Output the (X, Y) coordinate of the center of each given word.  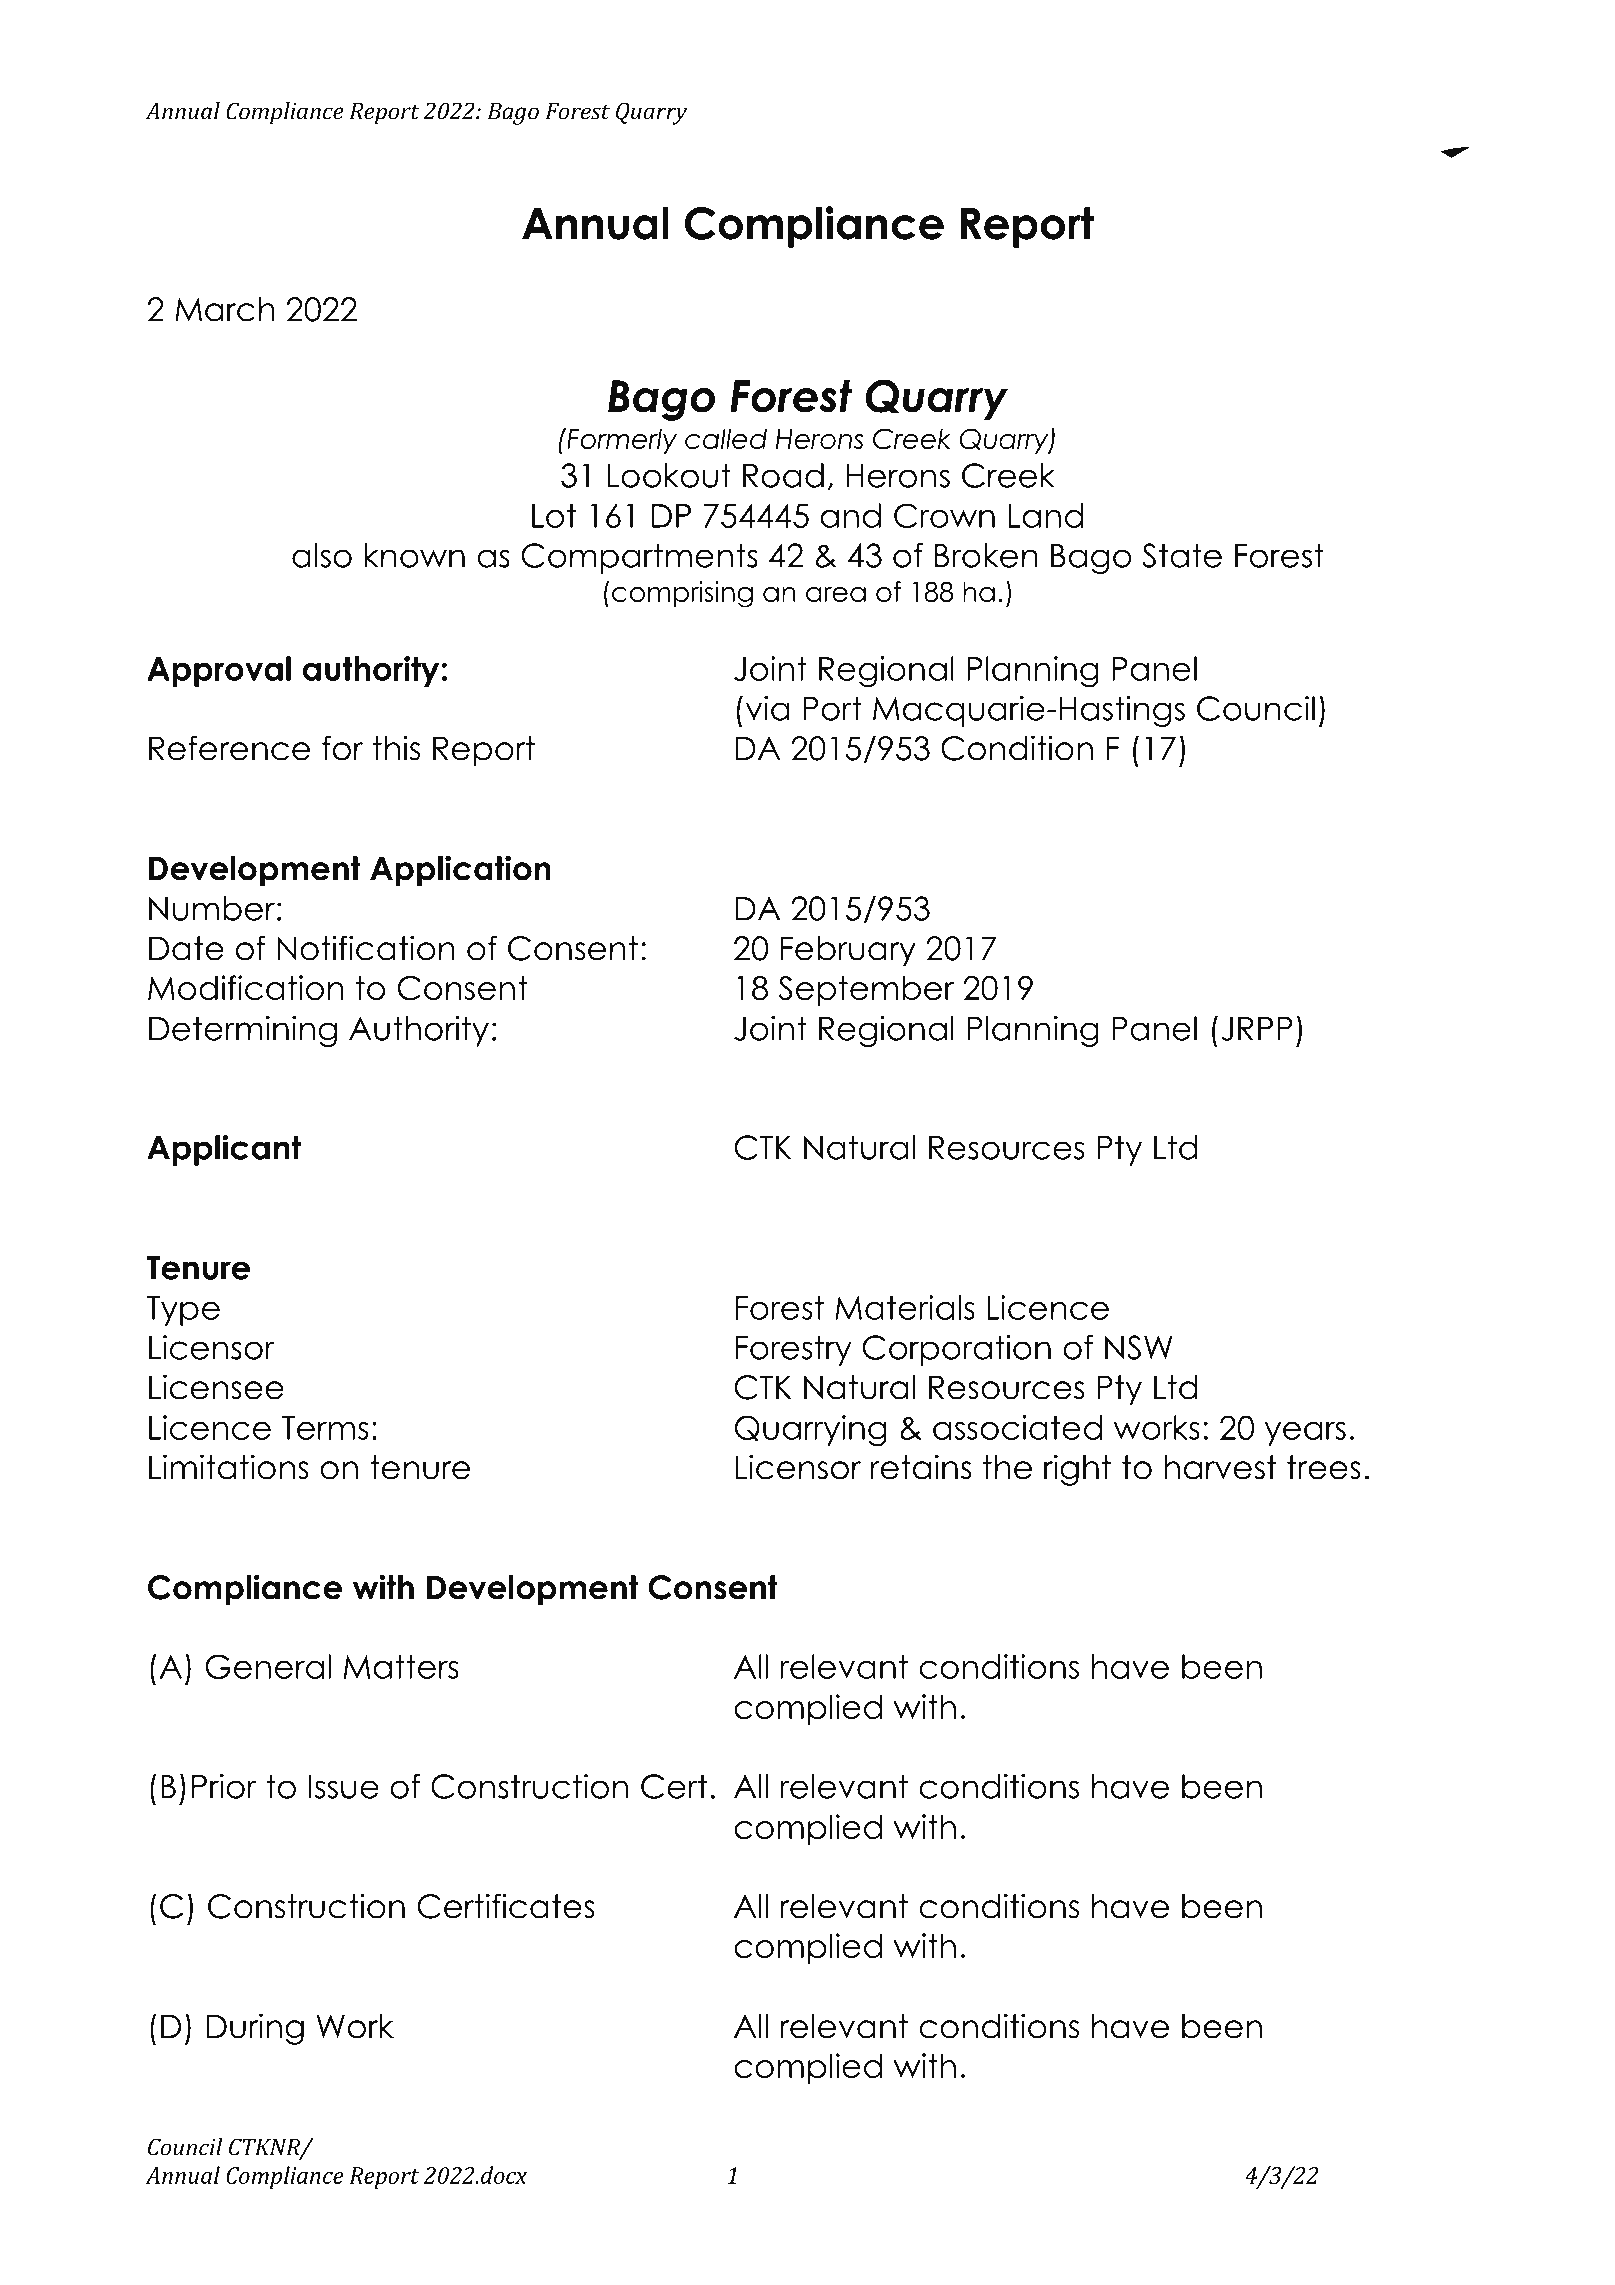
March (225, 309)
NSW (1139, 1347)
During (255, 2029)
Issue (344, 1787)
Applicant (224, 1150)
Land (1046, 515)
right (1077, 1470)
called (726, 438)
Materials (905, 1307)
